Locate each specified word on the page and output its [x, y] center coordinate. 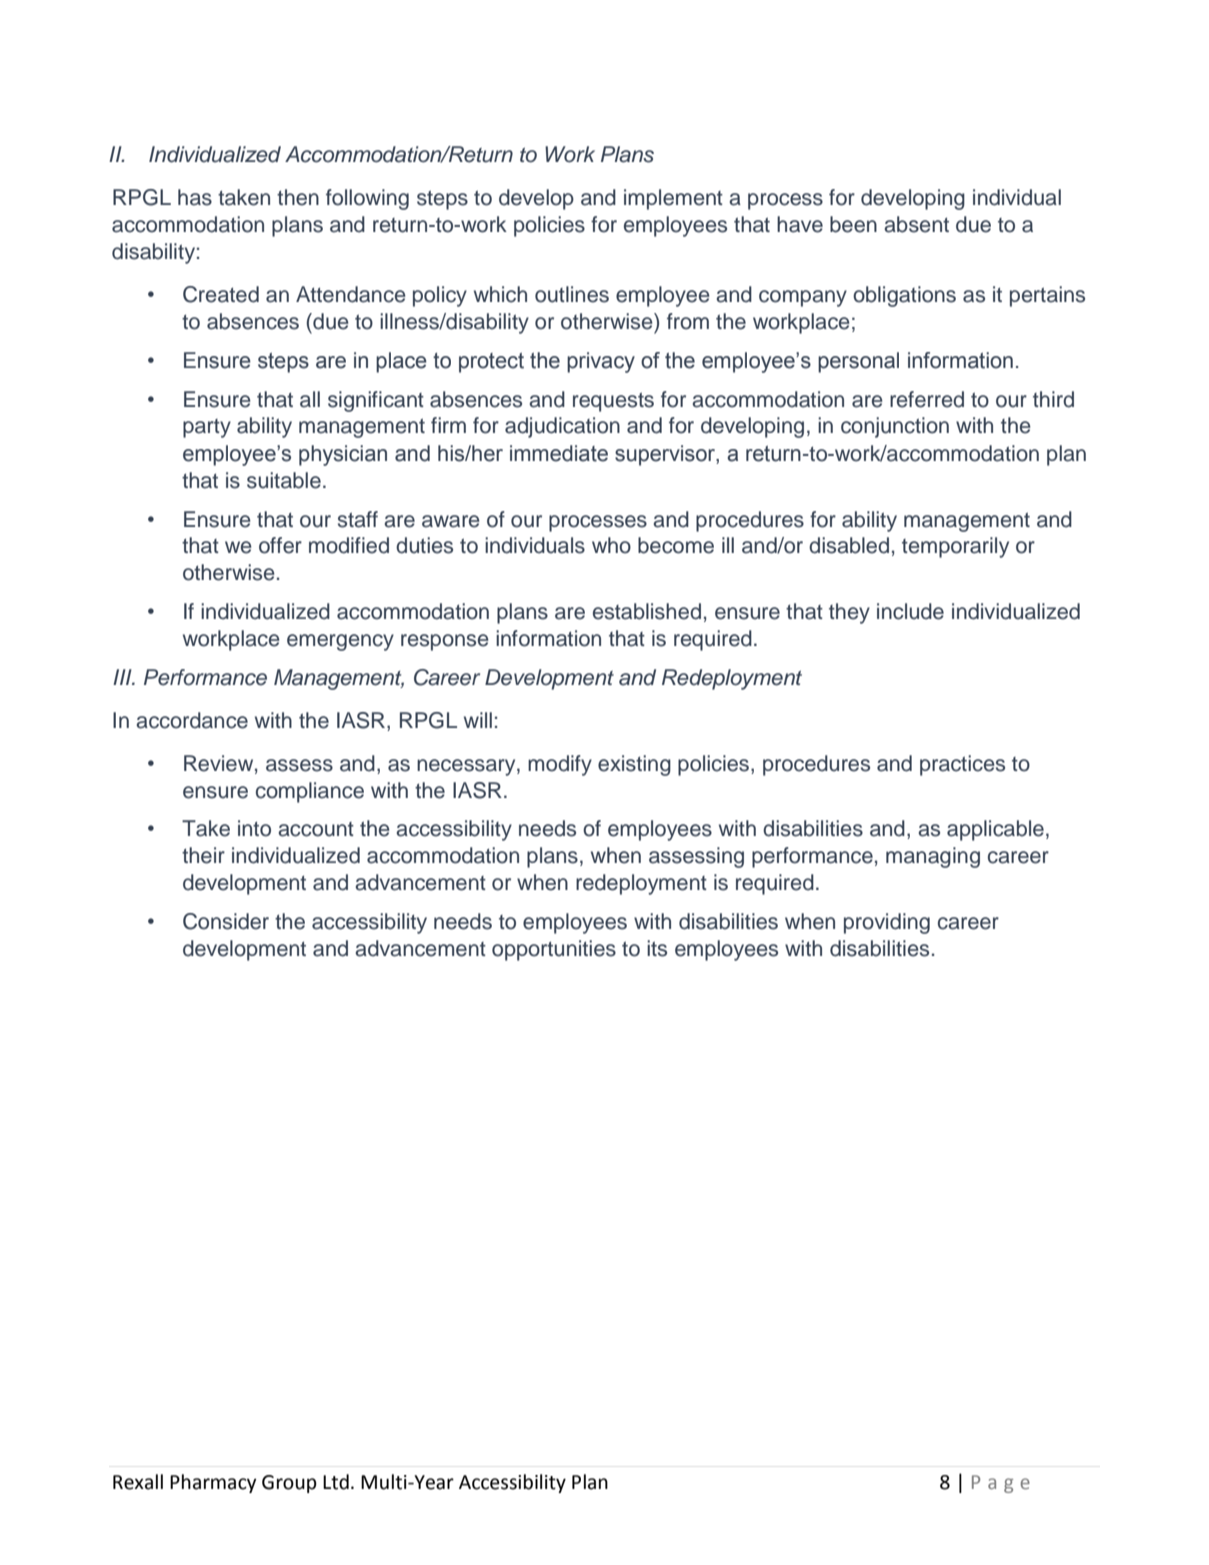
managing [933, 857]
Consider [226, 921]
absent [916, 224]
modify [560, 765]
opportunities [554, 950]
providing [887, 923]
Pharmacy [213, 1483]
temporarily [955, 547]
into [254, 828]
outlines [572, 294]
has [195, 197]
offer [280, 545]
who [611, 545]
